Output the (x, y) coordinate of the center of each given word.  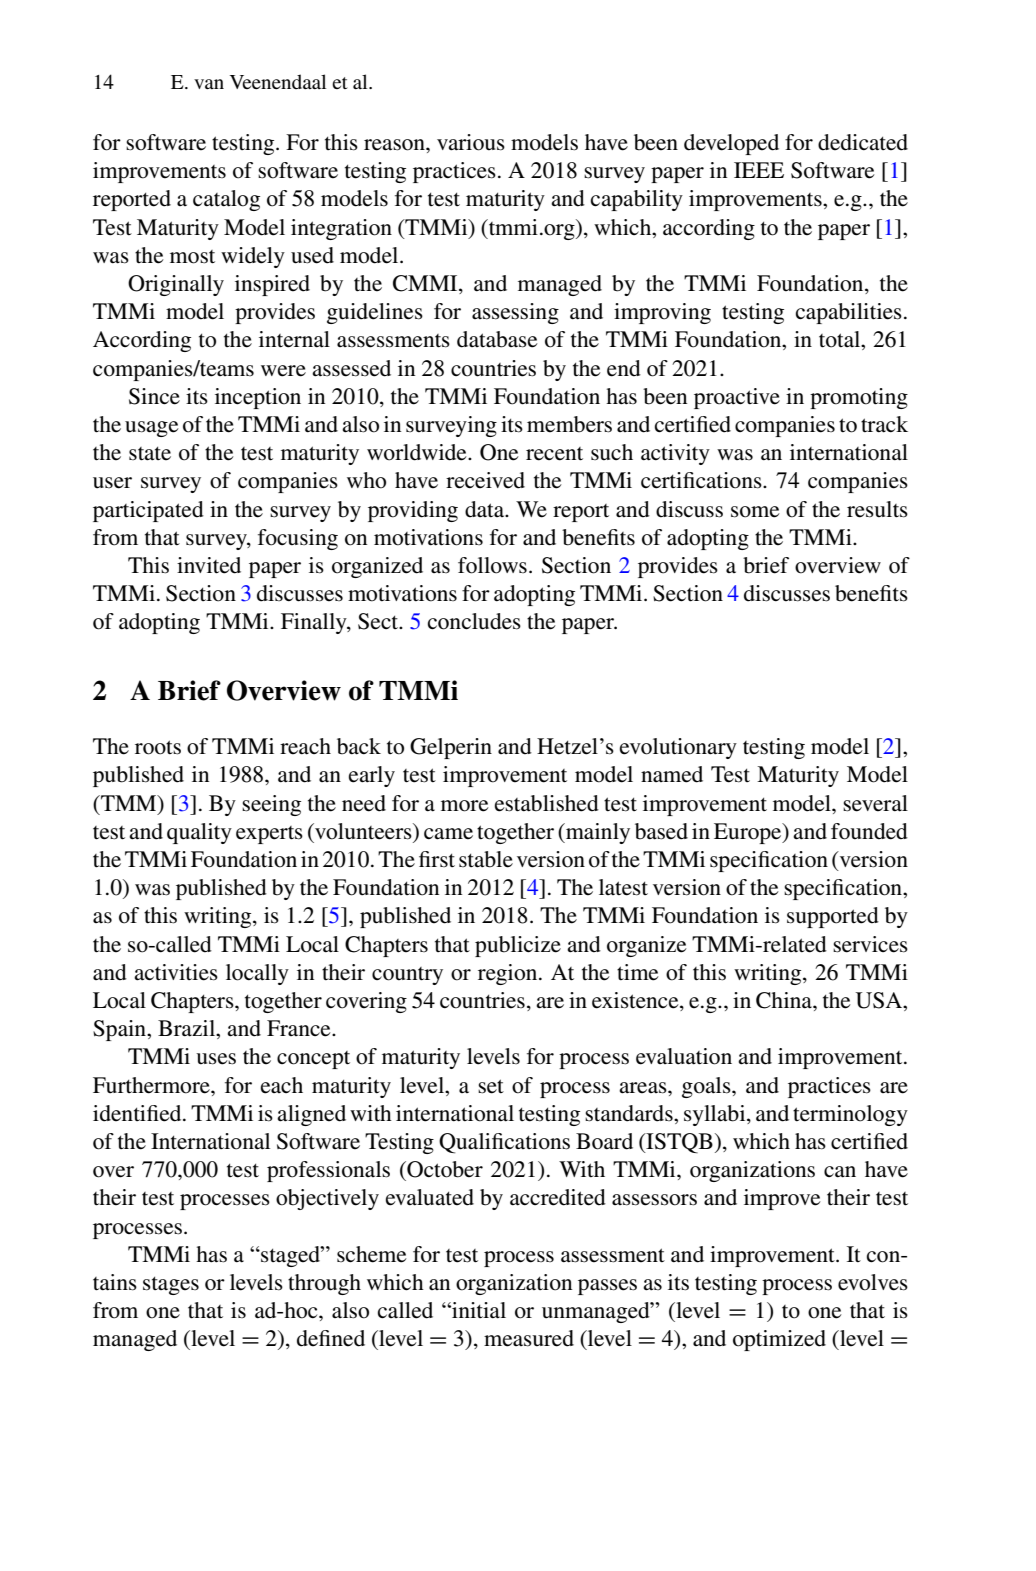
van (209, 84)
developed (731, 144)
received (485, 480)
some (755, 512)
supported (833, 917)
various (471, 142)
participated (148, 511)
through (324, 1284)
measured (529, 1338)
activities (176, 972)
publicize (518, 946)
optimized (779, 1340)
